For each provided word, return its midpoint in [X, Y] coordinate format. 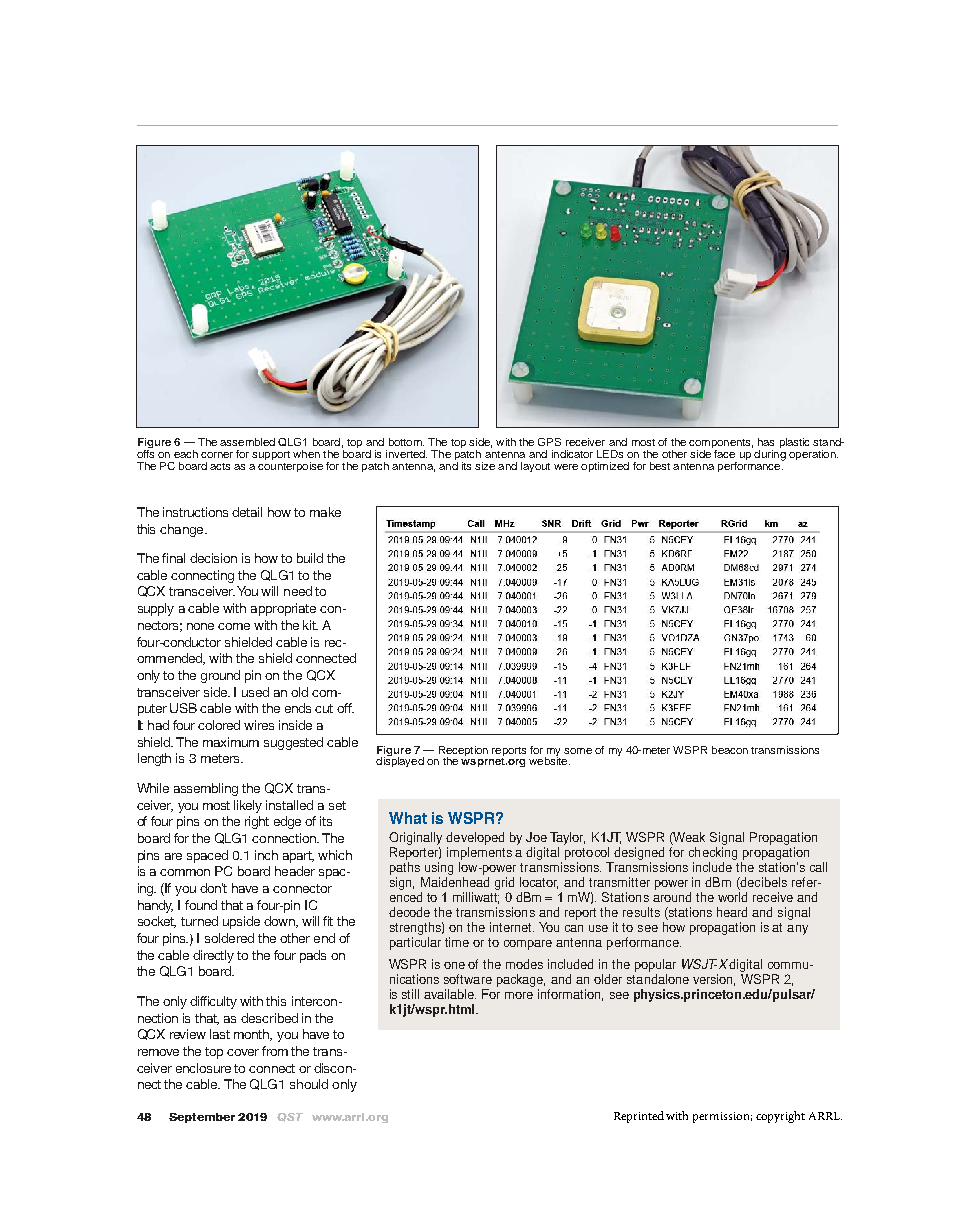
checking [713, 853]
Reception [463, 752]
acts [220, 466]
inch [266, 855]
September [202, 1118]
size [485, 466]
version [714, 980]
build [310, 558]
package [521, 980]
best [660, 466]
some [578, 751]
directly [213, 956]
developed [475, 838]
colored [219, 725]
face [723, 452]
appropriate [283, 609]
